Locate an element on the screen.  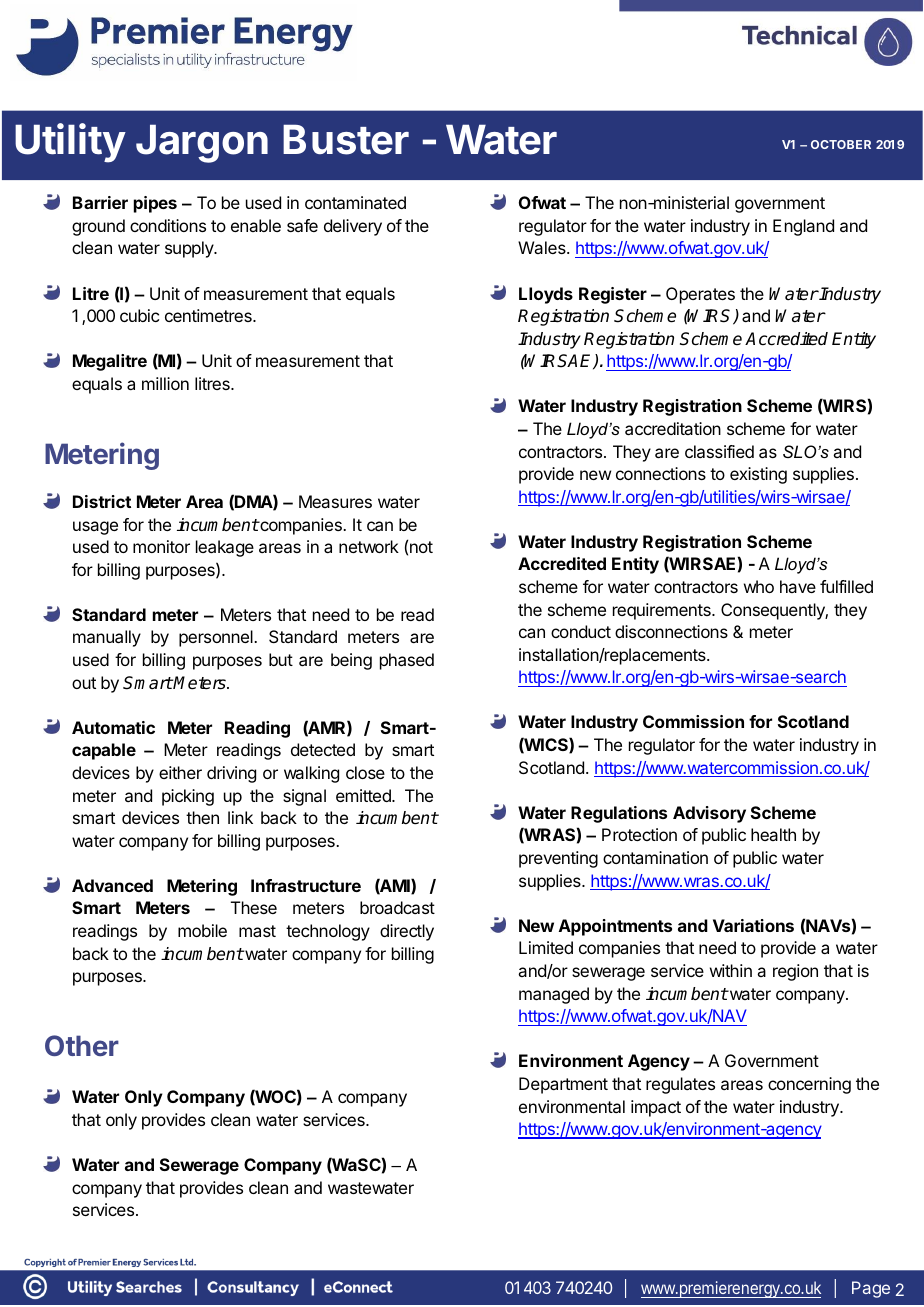
contaminated is located at coordinates (355, 202).
